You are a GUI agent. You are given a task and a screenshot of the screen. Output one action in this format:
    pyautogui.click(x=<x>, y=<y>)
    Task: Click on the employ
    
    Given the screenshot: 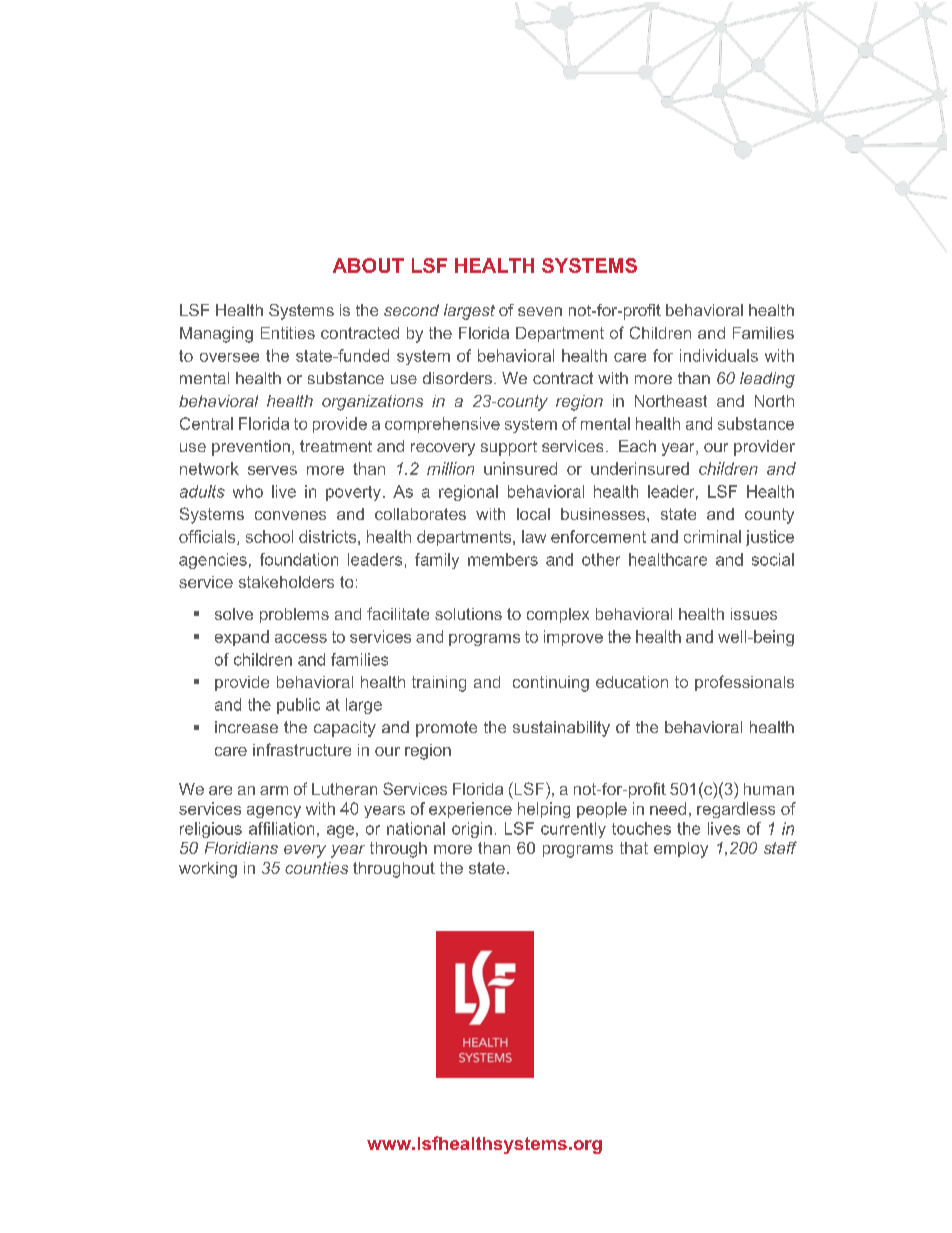 What is the action you would take?
    pyautogui.click(x=681, y=850)
